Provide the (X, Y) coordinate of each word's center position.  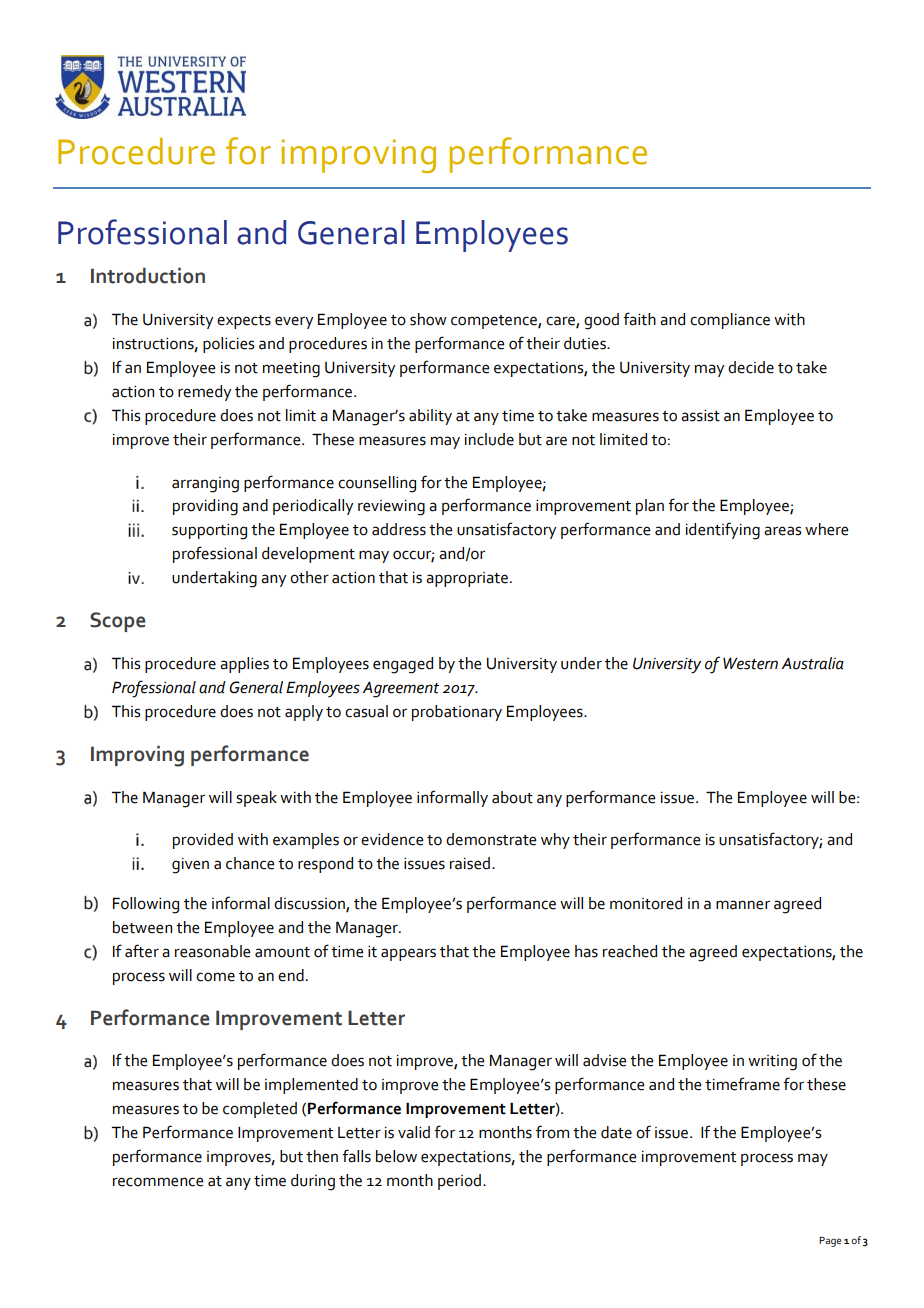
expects (244, 322)
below (396, 1156)
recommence (158, 1182)
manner (743, 905)
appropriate (467, 579)
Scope (118, 622)
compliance (730, 321)
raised (471, 863)
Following (146, 905)
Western (750, 663)
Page (830, 1242)
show (428, 319)
